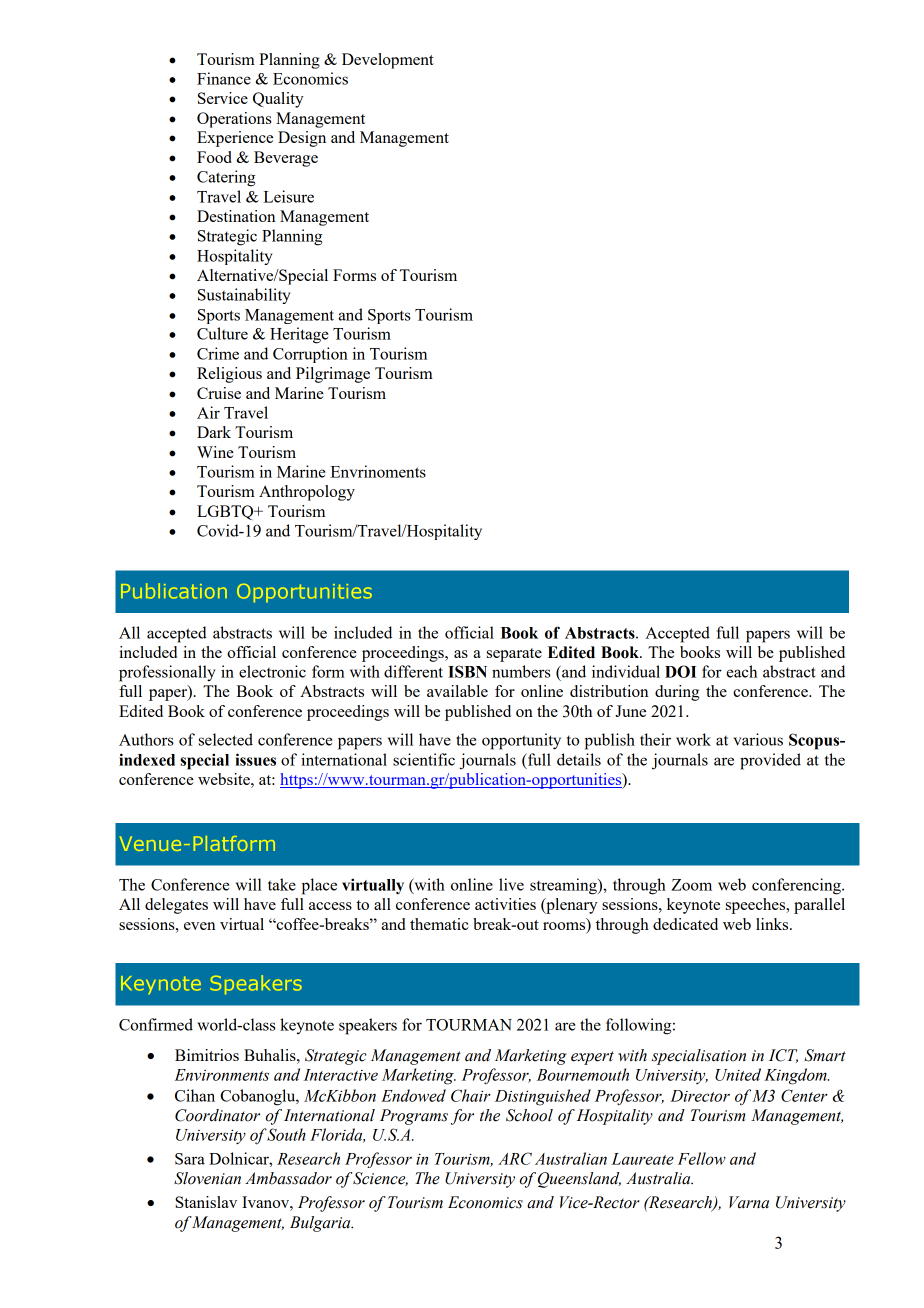 Image resolution: width=924 pixels, height=1308 pixels. I want to click on each, so click(741, 671).
